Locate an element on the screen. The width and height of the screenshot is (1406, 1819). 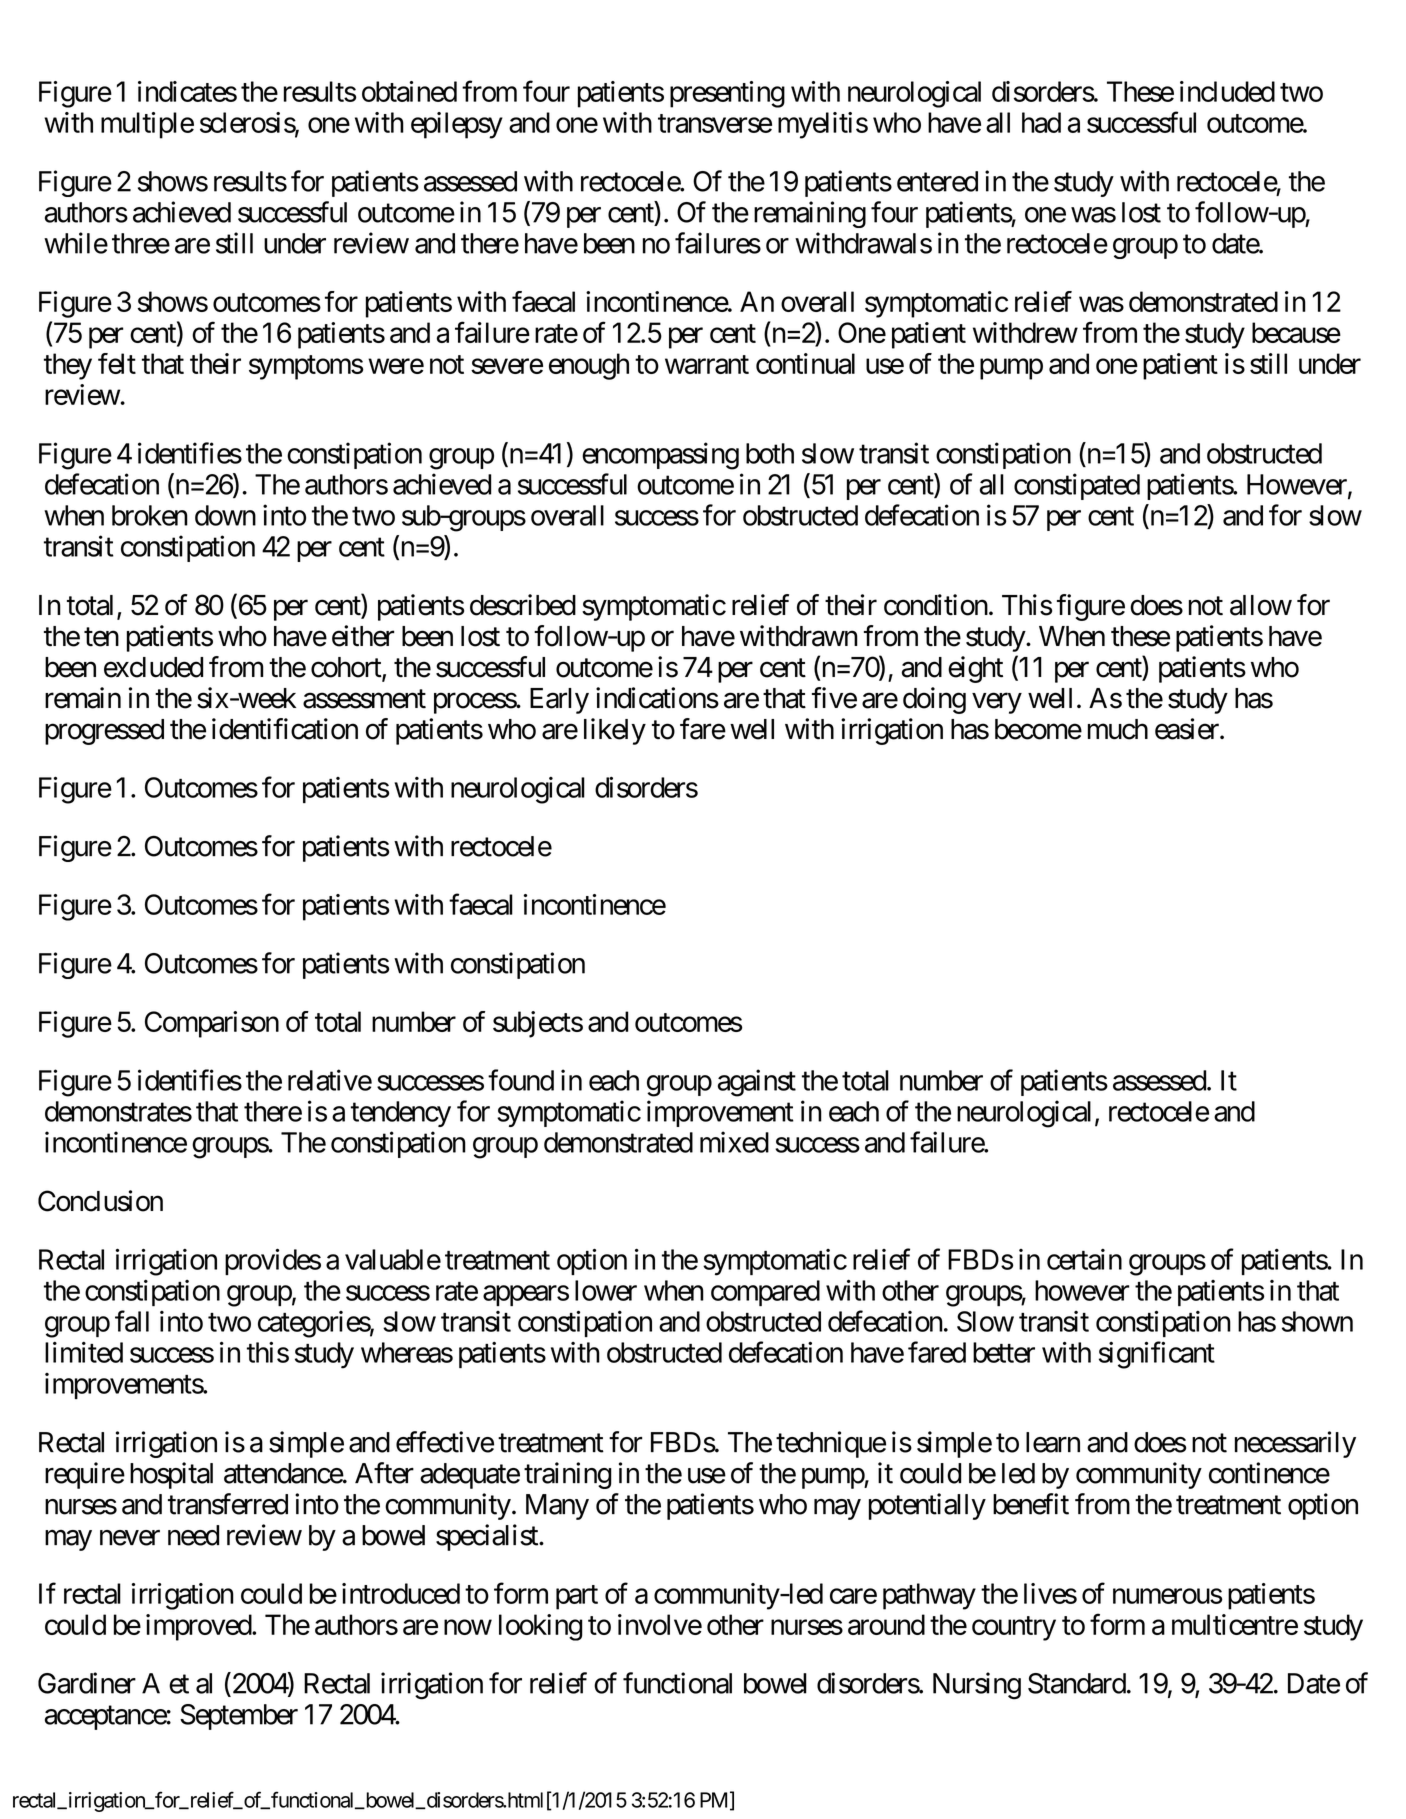
included is located at coordinates (1227, 91).
